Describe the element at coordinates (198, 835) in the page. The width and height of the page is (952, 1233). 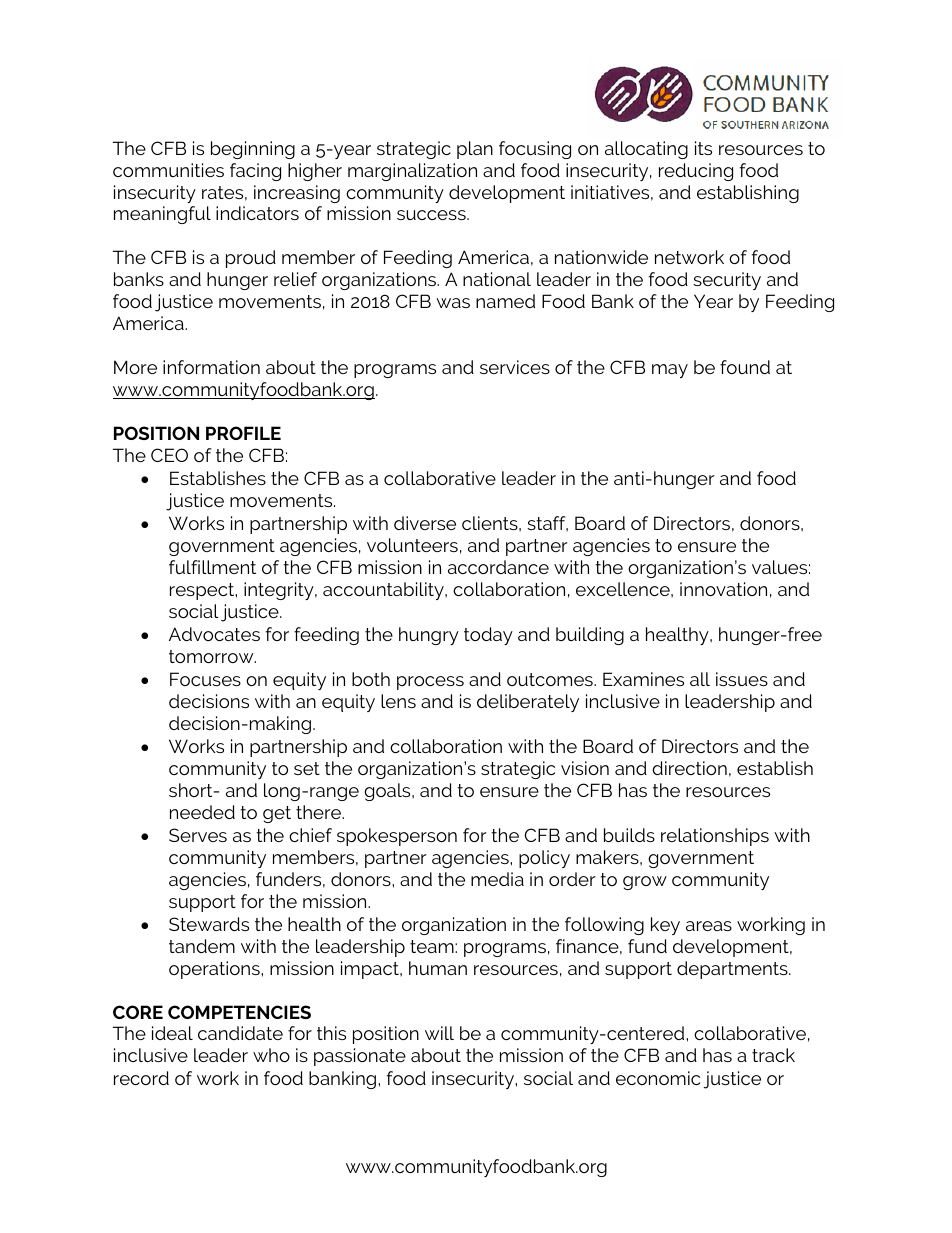
I see `Serves` at that location.
